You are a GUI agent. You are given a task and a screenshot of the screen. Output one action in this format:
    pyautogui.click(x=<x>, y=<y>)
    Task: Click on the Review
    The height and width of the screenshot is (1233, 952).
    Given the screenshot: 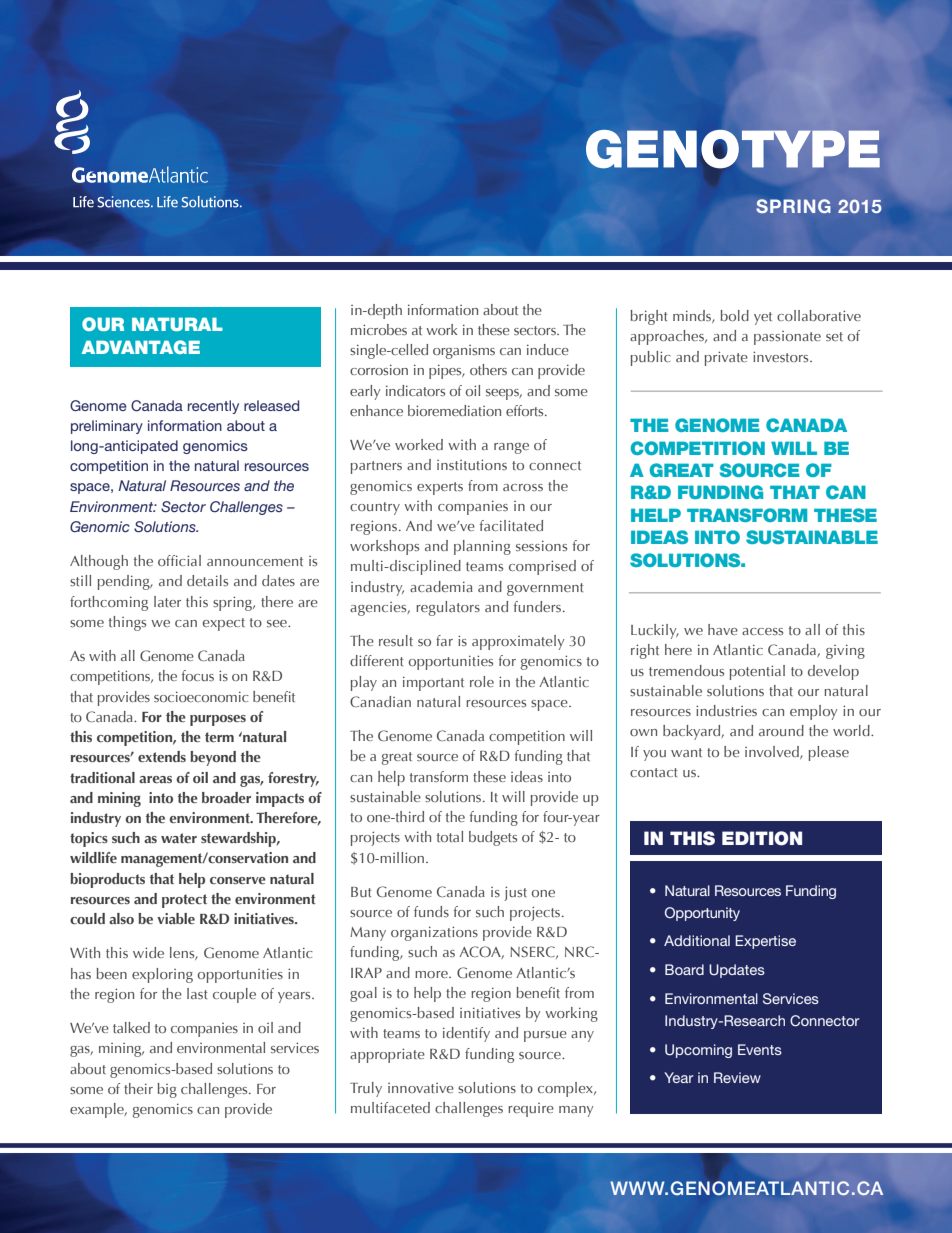 What is the action you would take?
    pyautogui.click(x=737, y=1077)
